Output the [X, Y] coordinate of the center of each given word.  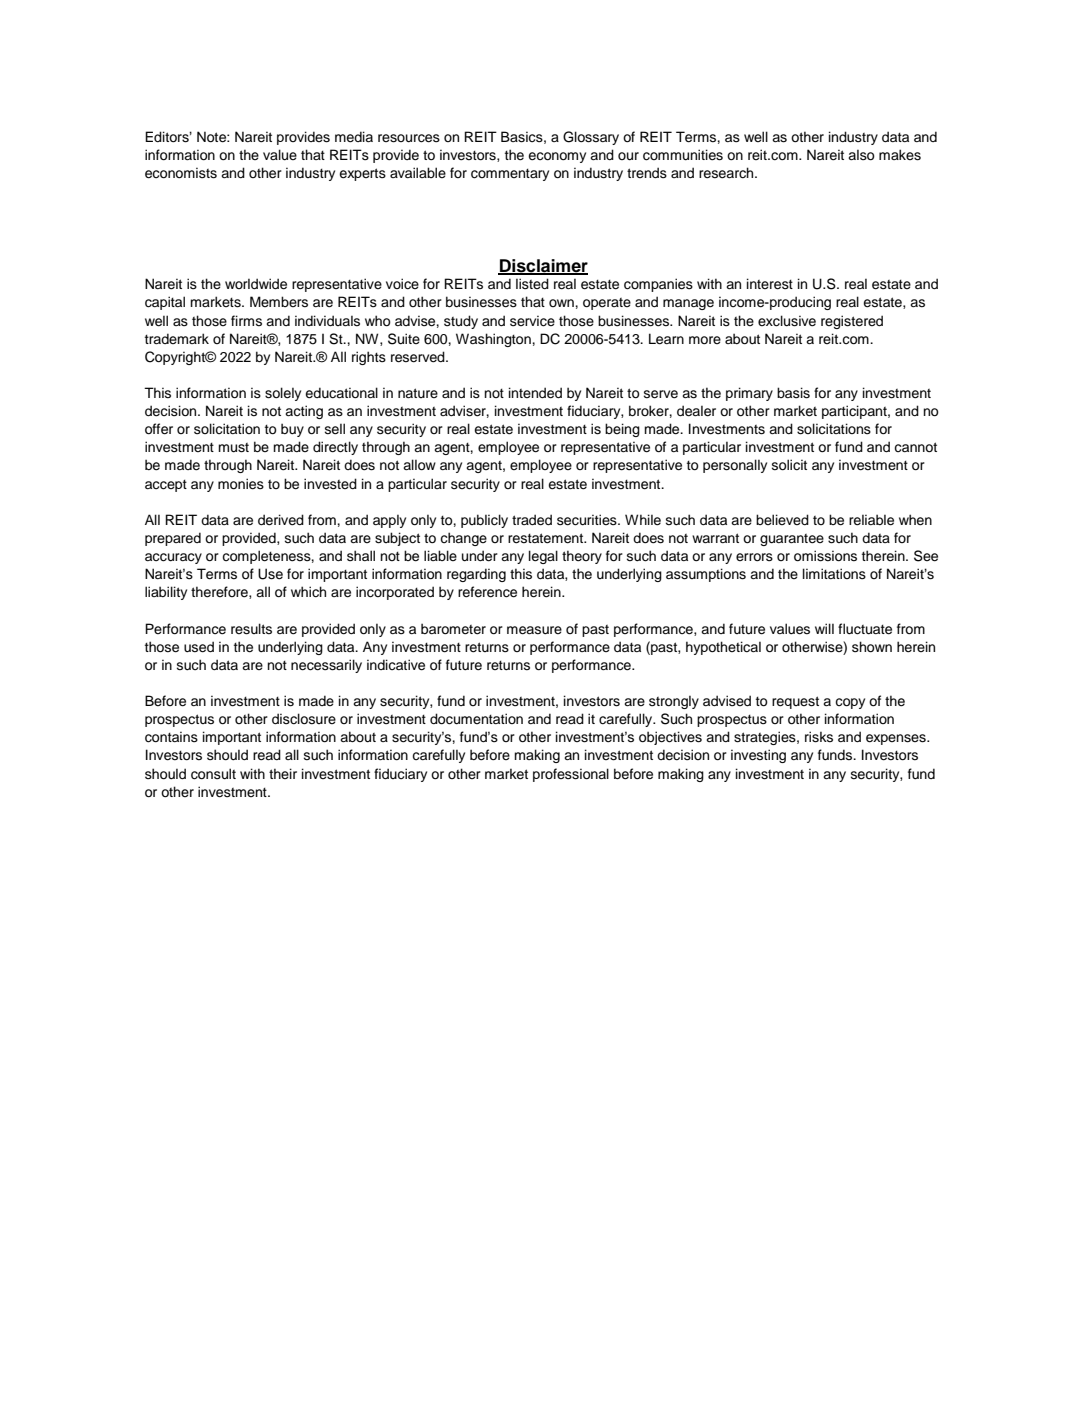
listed [532, 284]
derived [281, 520]
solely [283, 394]
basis [793, 393]
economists [181, 173]
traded [532, 520]
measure [534, 630]
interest [770, 284]
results [251, 629]
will [824, 628]
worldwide [256, 284]
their [283, 773]
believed [782, 519]
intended [535, 393]
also [861, 155]
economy [557, 157]
